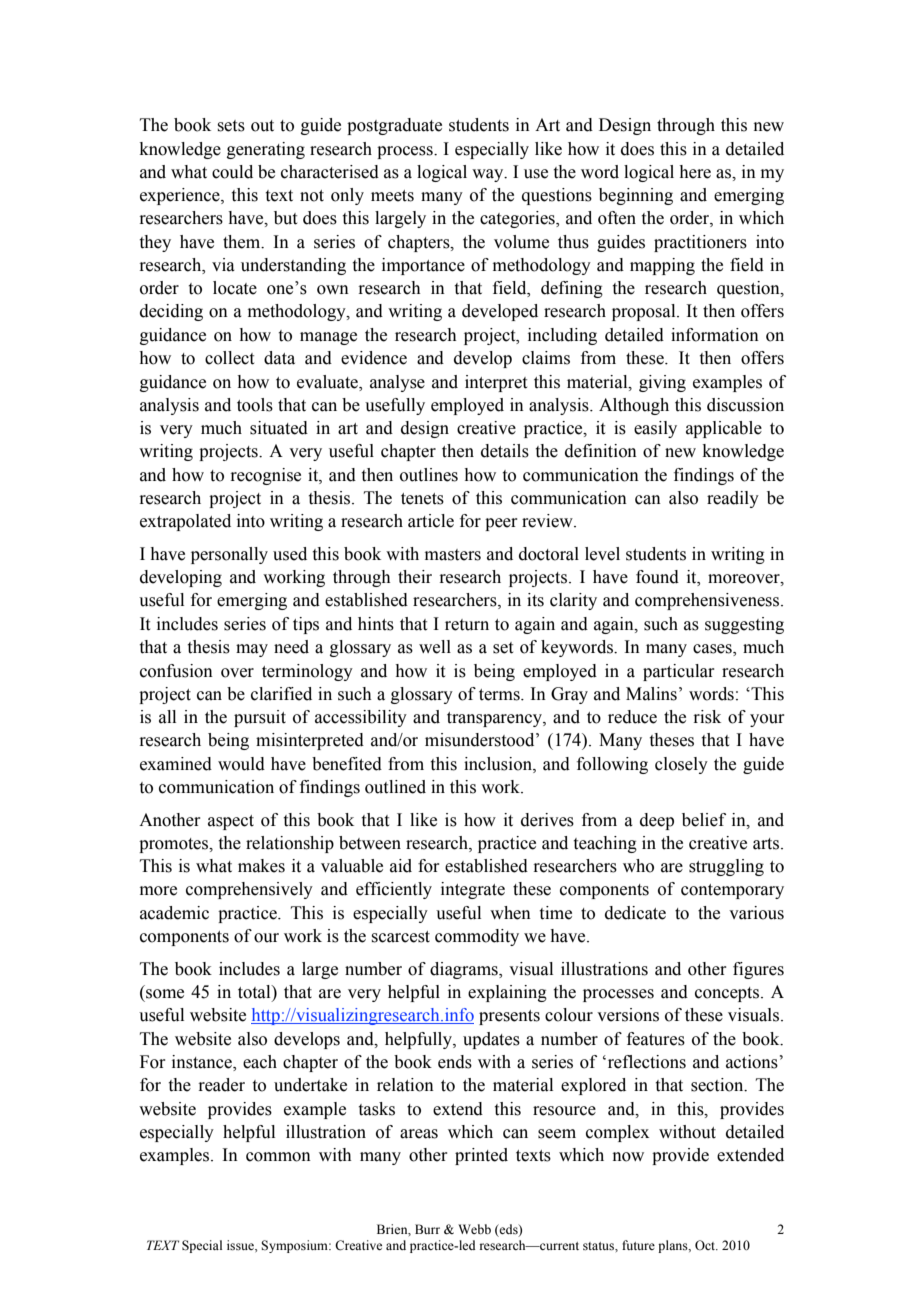  Describe the element at coordinates (241, 1246) in the screenshot. I see `issue` at that location.
